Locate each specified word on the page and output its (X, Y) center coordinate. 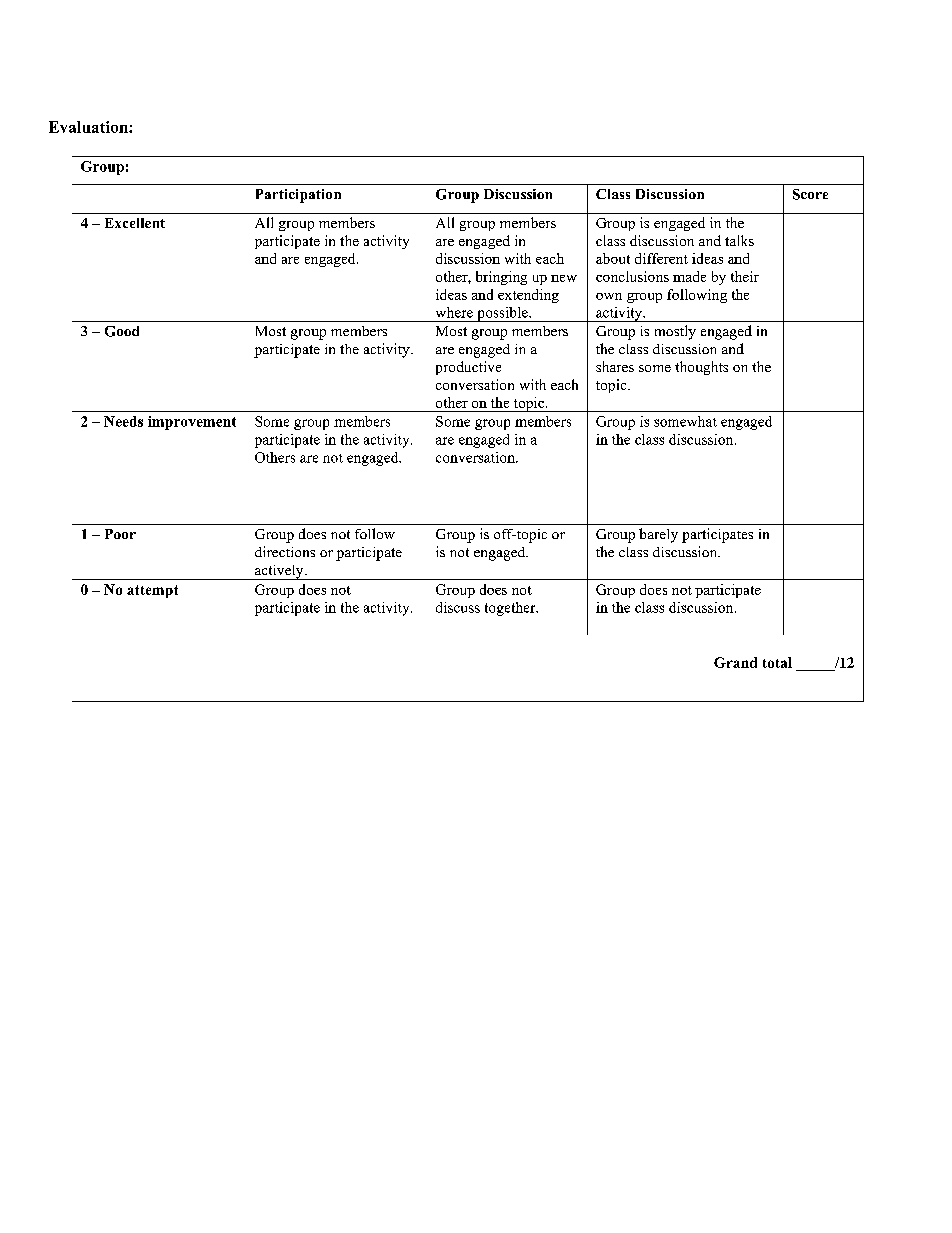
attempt (152, 591)
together (511, 609)
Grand (735, 662)
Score (810, 194)
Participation (298, 196)
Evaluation (89, 127)
